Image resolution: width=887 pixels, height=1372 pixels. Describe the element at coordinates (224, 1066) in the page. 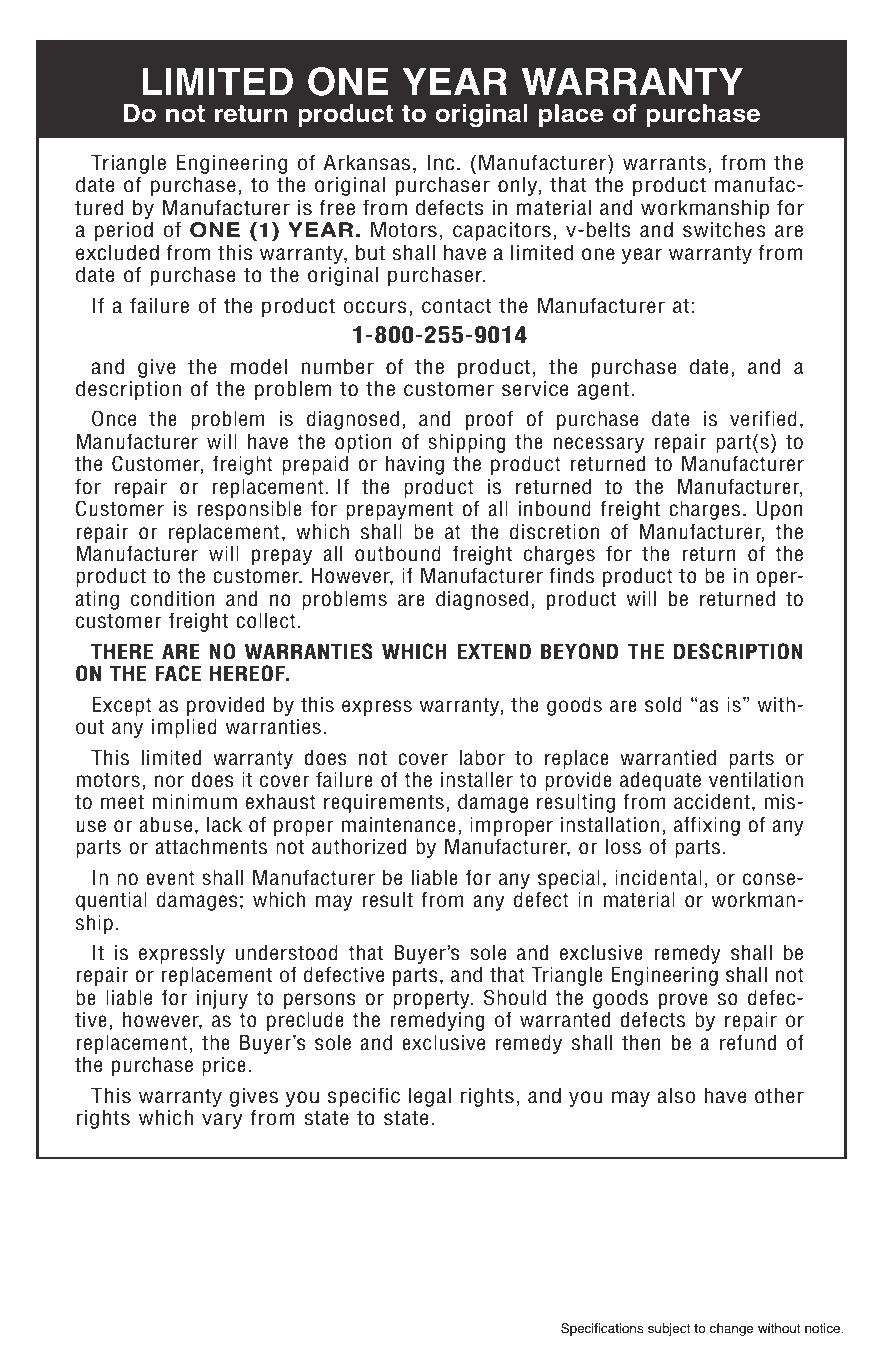

I see `price` at that location.
